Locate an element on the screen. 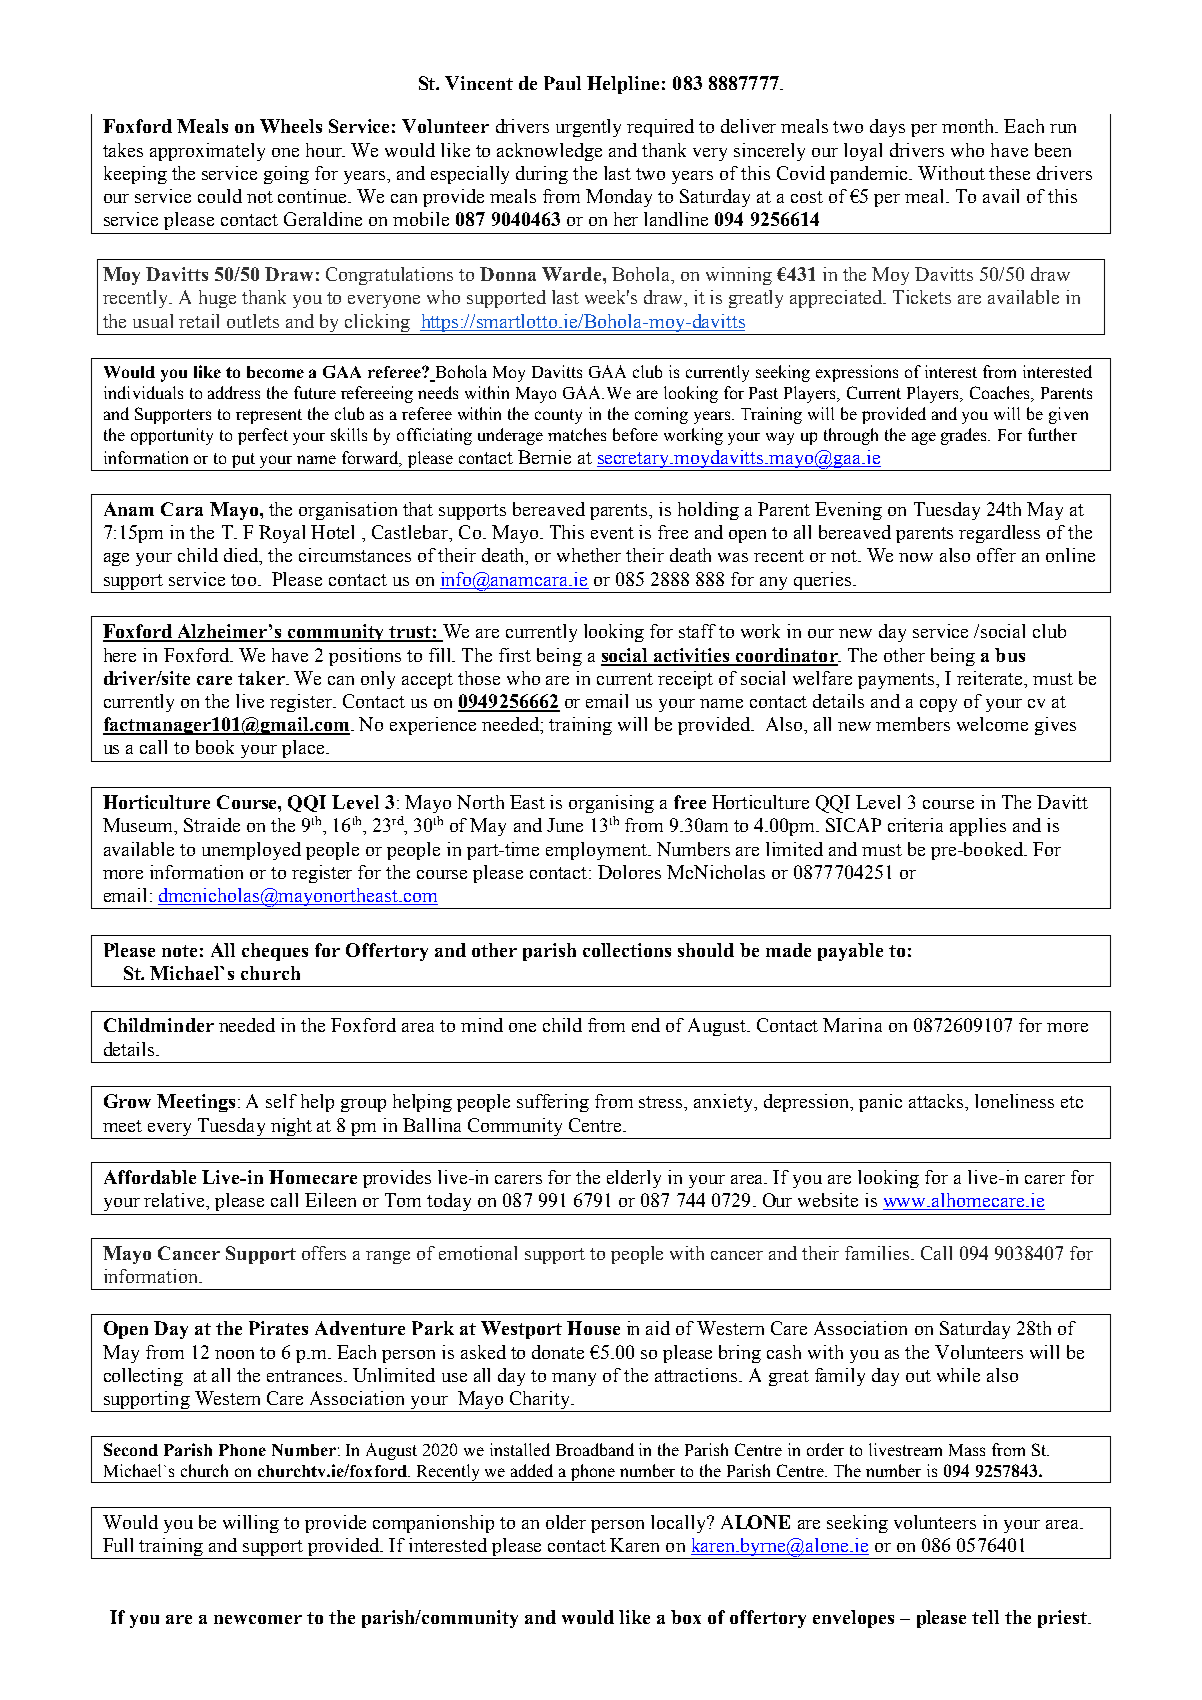 Image resolution: width=1202 pixels, height=1700 pixels. month is located at coordinates (969, 126).
